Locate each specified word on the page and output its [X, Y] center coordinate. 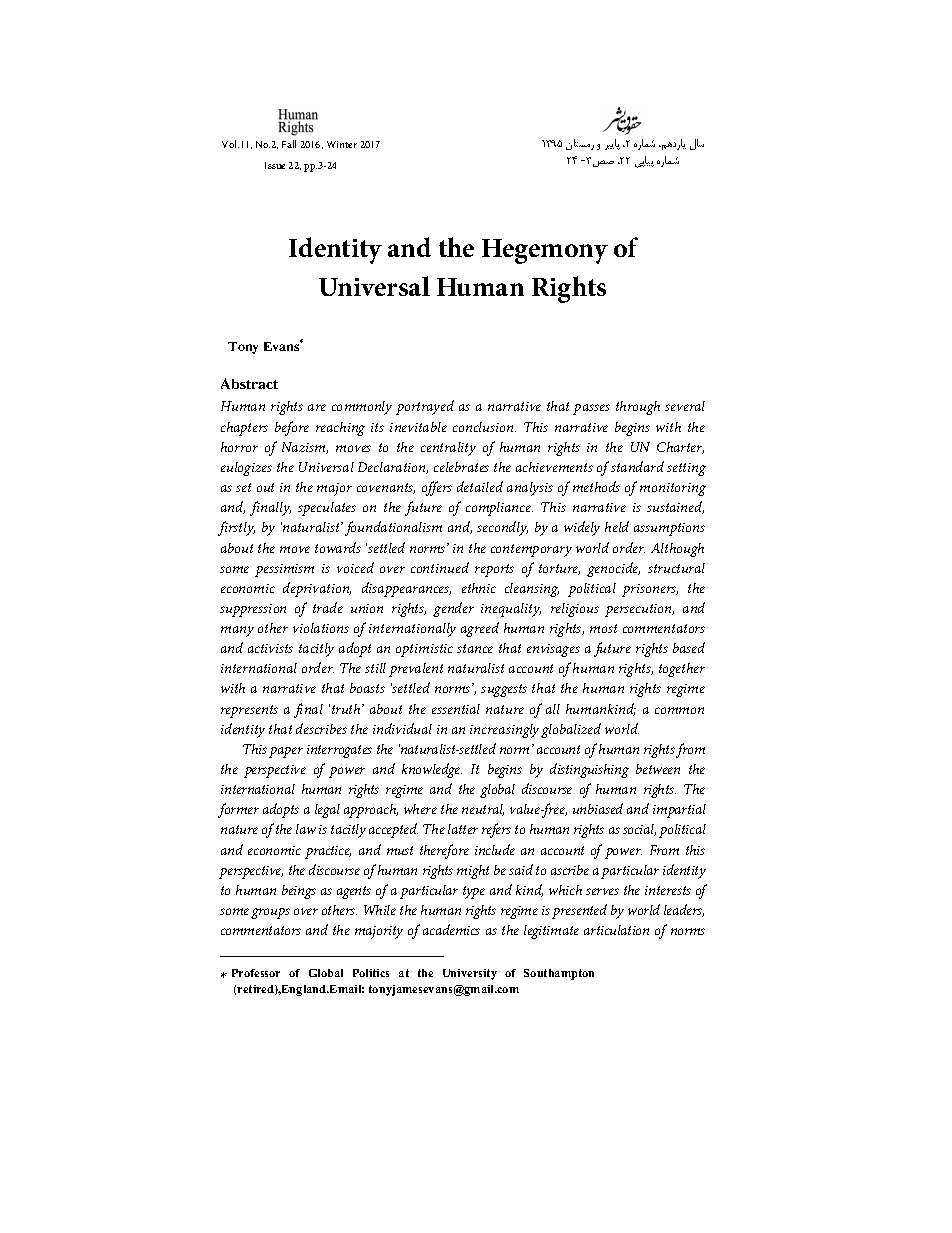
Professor [256, 973]
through [638, 408]
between [658, 769]
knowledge [432, 770]
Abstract [249, 383]
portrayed [425, 407]
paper [286, 752]
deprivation [317, 589]
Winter [342, 144]
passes [591, 409]
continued [440, 567]
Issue [275, 165]
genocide [613, 569]
